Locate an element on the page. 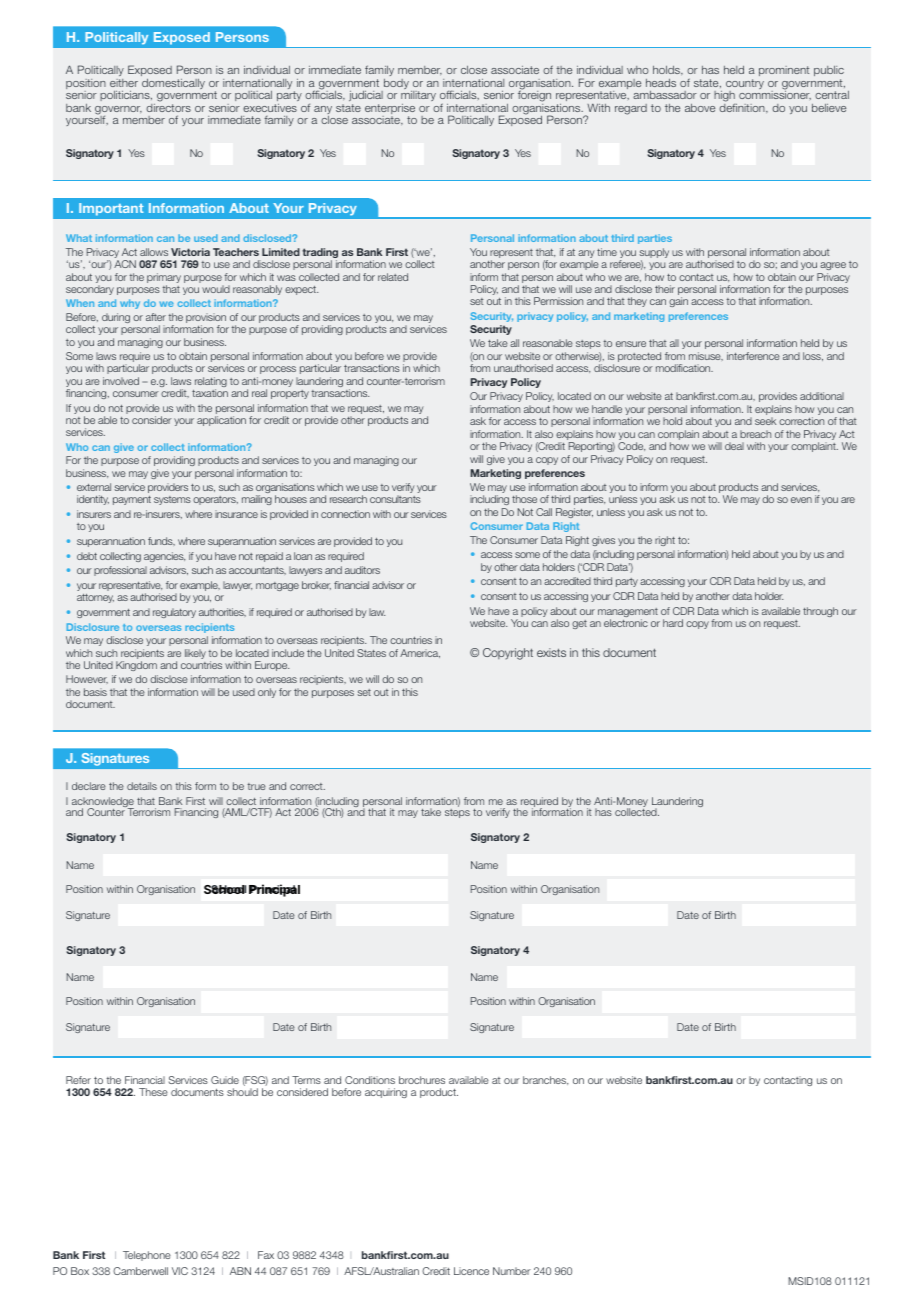  Number is located at coordinates (512, 1271).
